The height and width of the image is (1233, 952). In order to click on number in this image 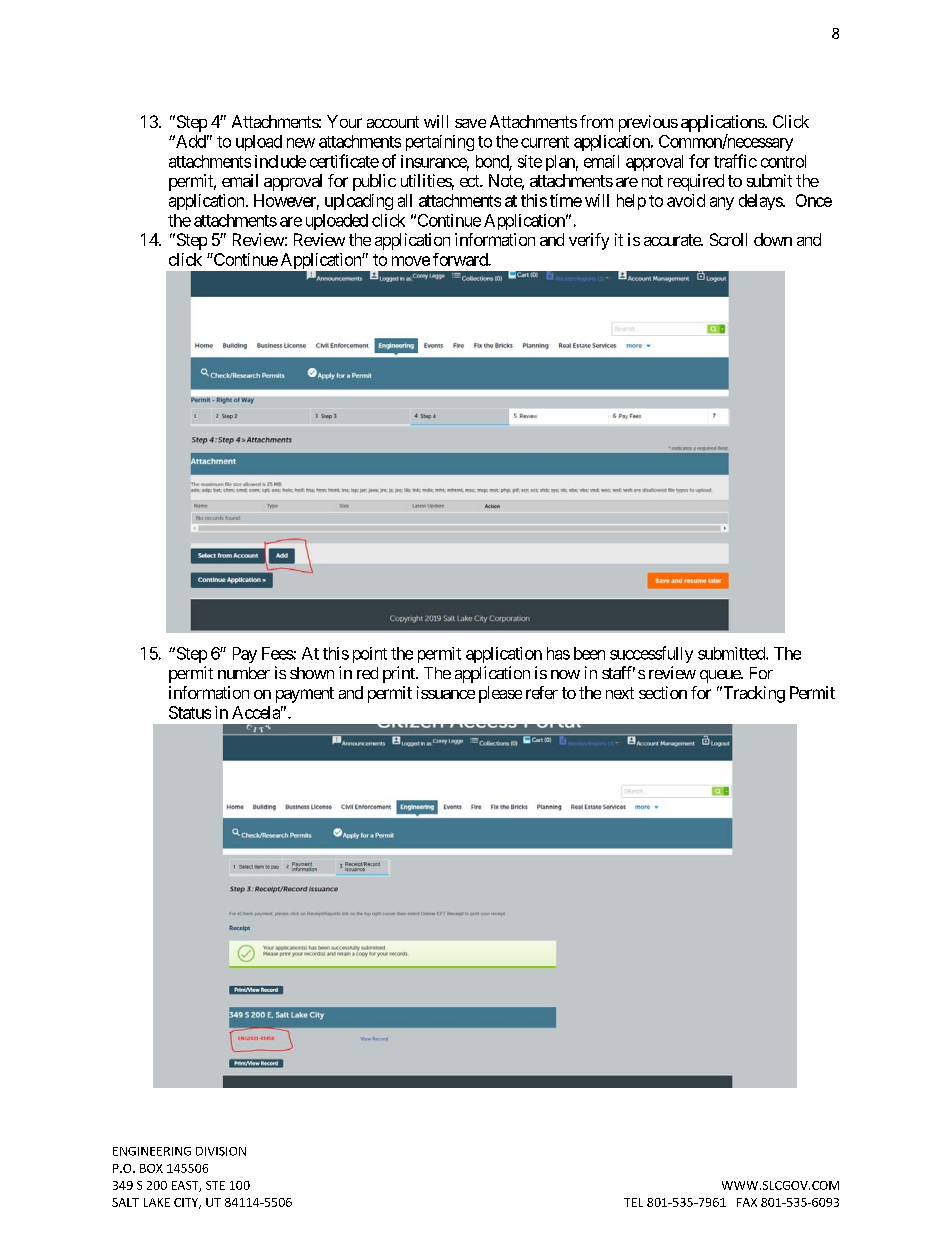, I will do `click(244, 673)`.
